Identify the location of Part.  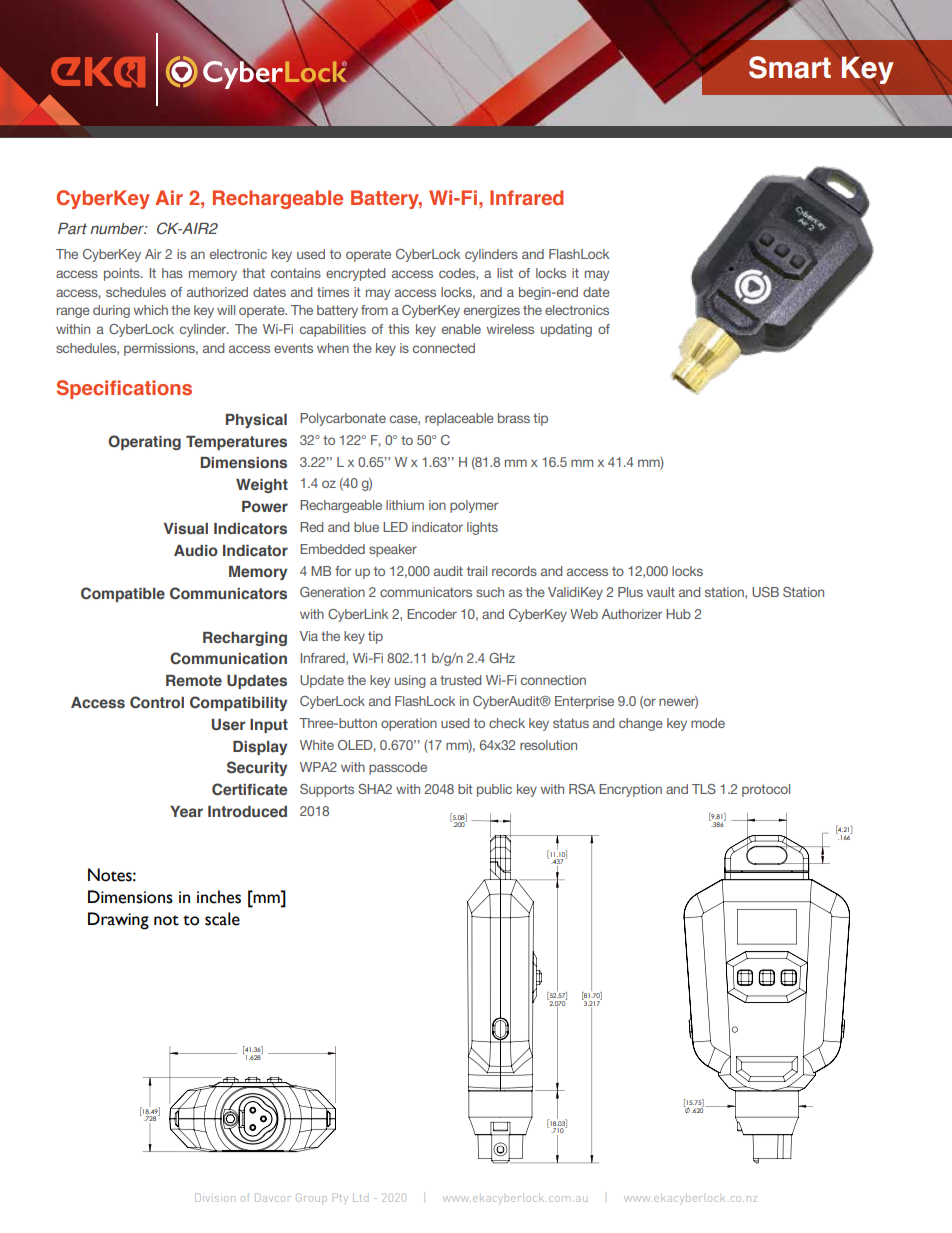
(72, 228).
